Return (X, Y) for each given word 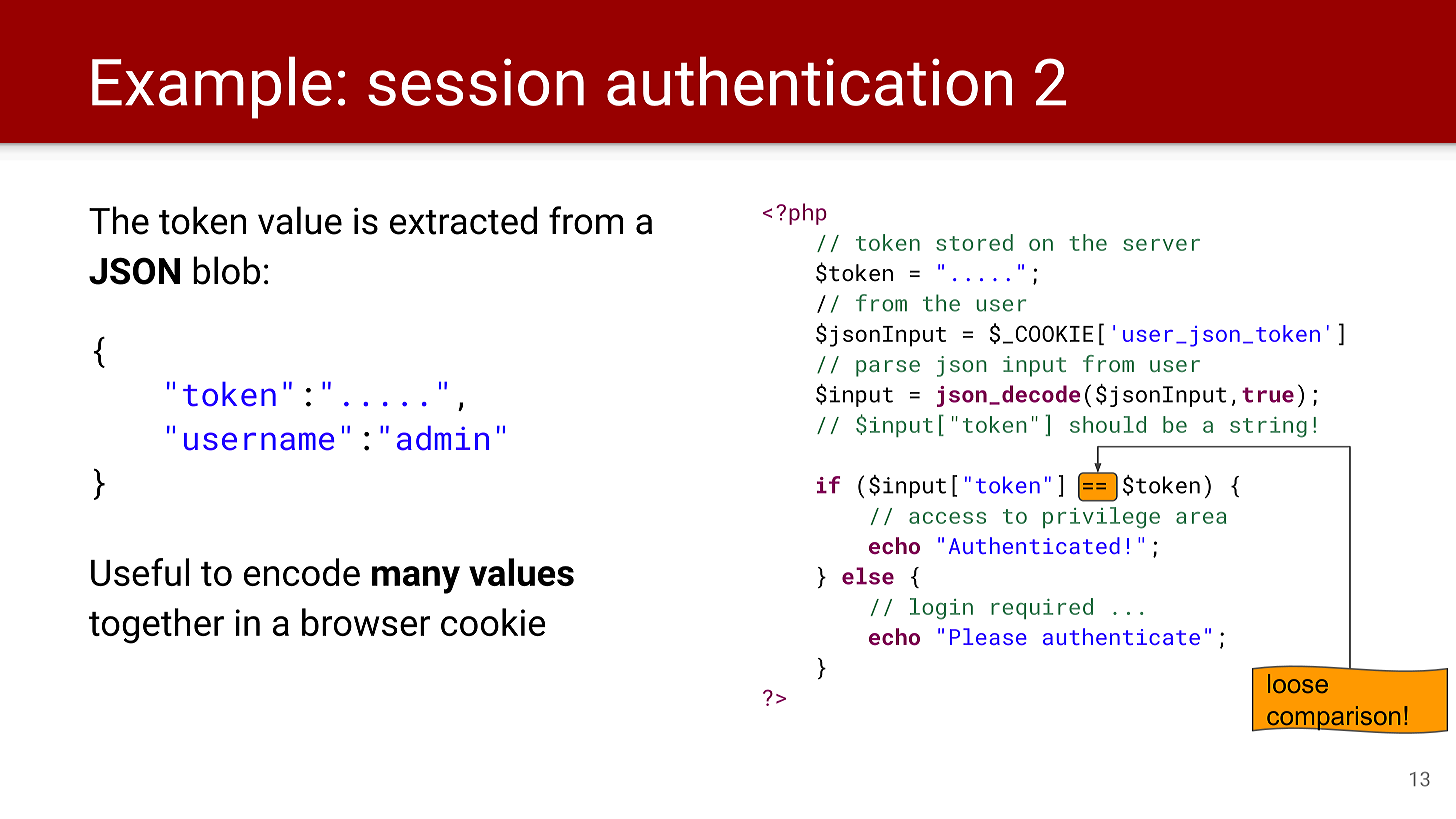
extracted (463, 220)
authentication (809, 81)
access (947, 518)
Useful (140, 572)
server (1161, 245)
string (1268, 427)
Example (212, 87)
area (1201, 518)
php (808, 214)
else (868, 576)
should (1108, 424)
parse (888, 368)
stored (974, 242)
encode (302, 572)
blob (226, 270)
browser (366, 622)
